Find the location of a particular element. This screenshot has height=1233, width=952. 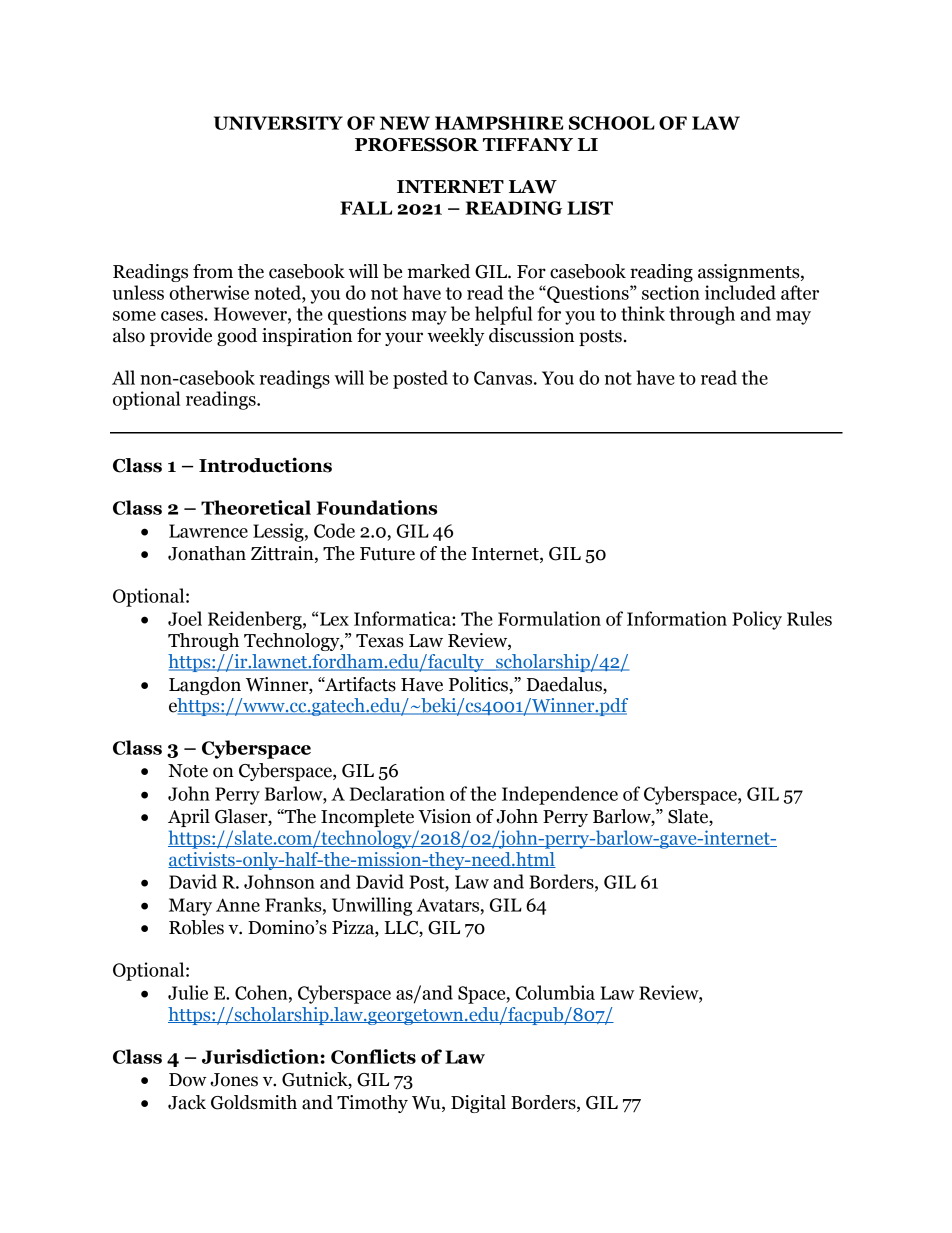

SCHOOL is located at coordinates (612, 123).
